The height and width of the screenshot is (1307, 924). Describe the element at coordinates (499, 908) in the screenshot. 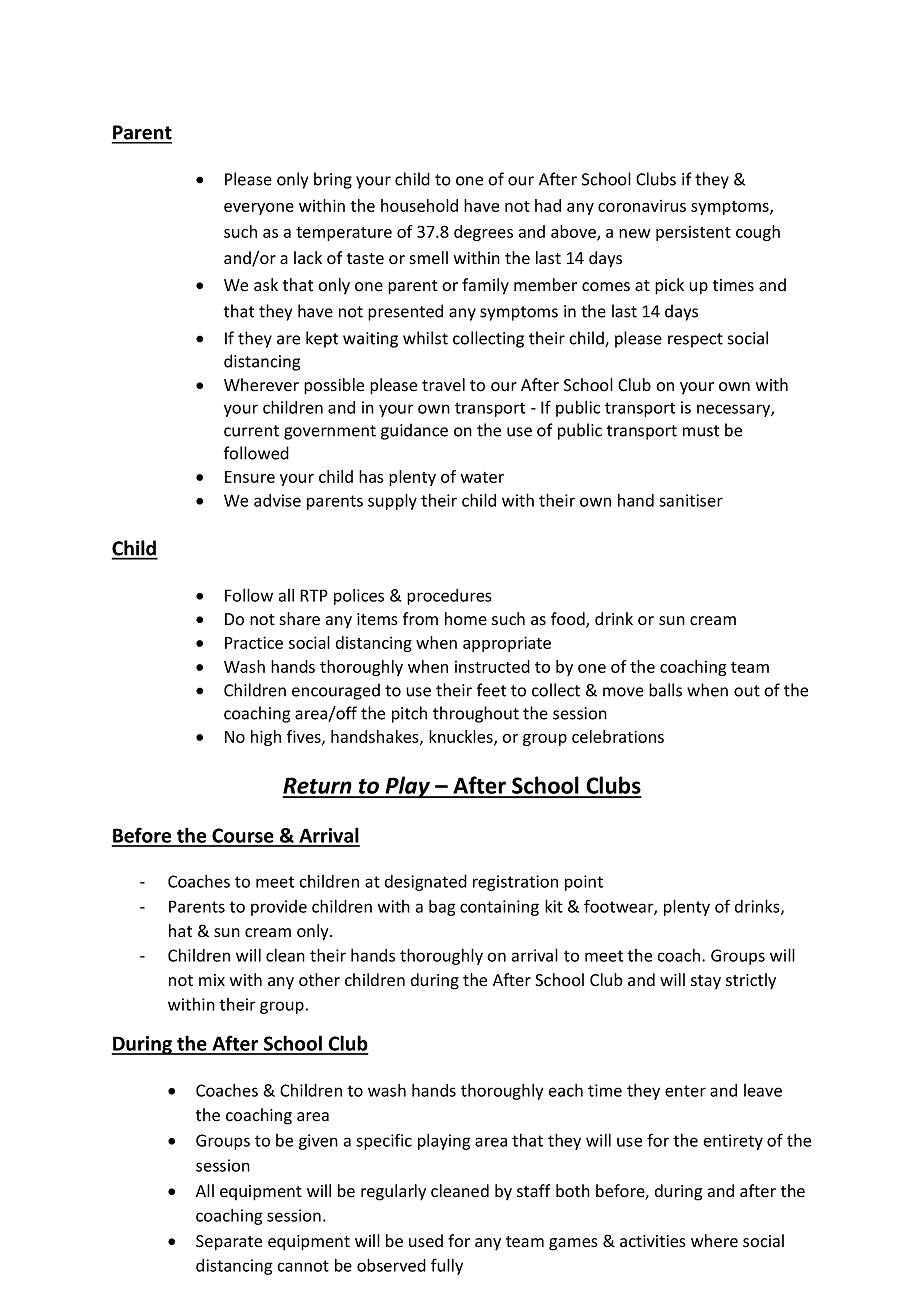

I see `containing` at that location.
